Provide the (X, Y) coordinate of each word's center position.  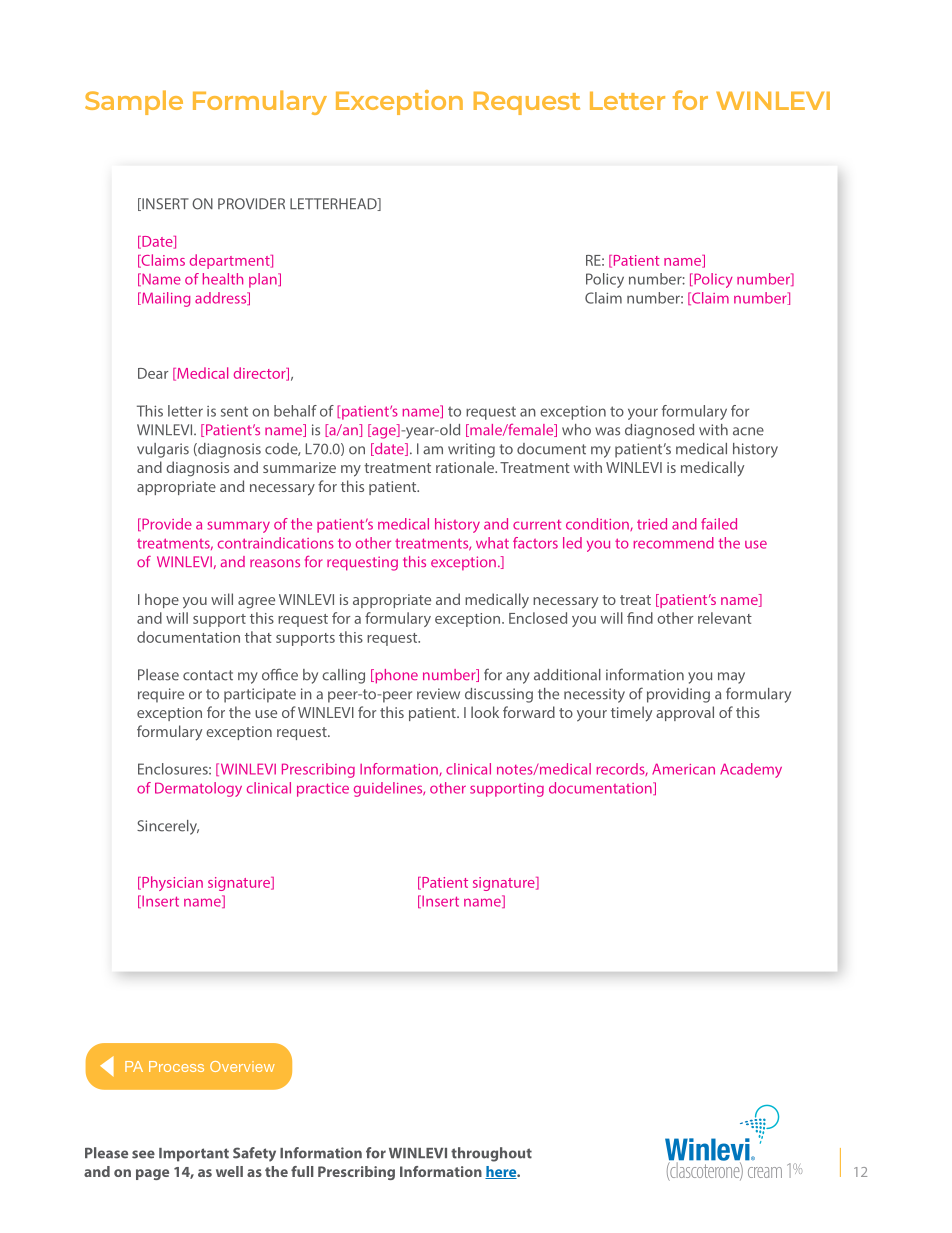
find (640, 618)
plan (264, 280)
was (607, 431)
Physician (171, 883)
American (683, 769)
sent (234, 411)
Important (194, 1155)
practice (323, 790)
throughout (491, 1154)
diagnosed (659, 431)
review (438, 694)
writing (471, 450)
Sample (134, 102)
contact (208, 675)
